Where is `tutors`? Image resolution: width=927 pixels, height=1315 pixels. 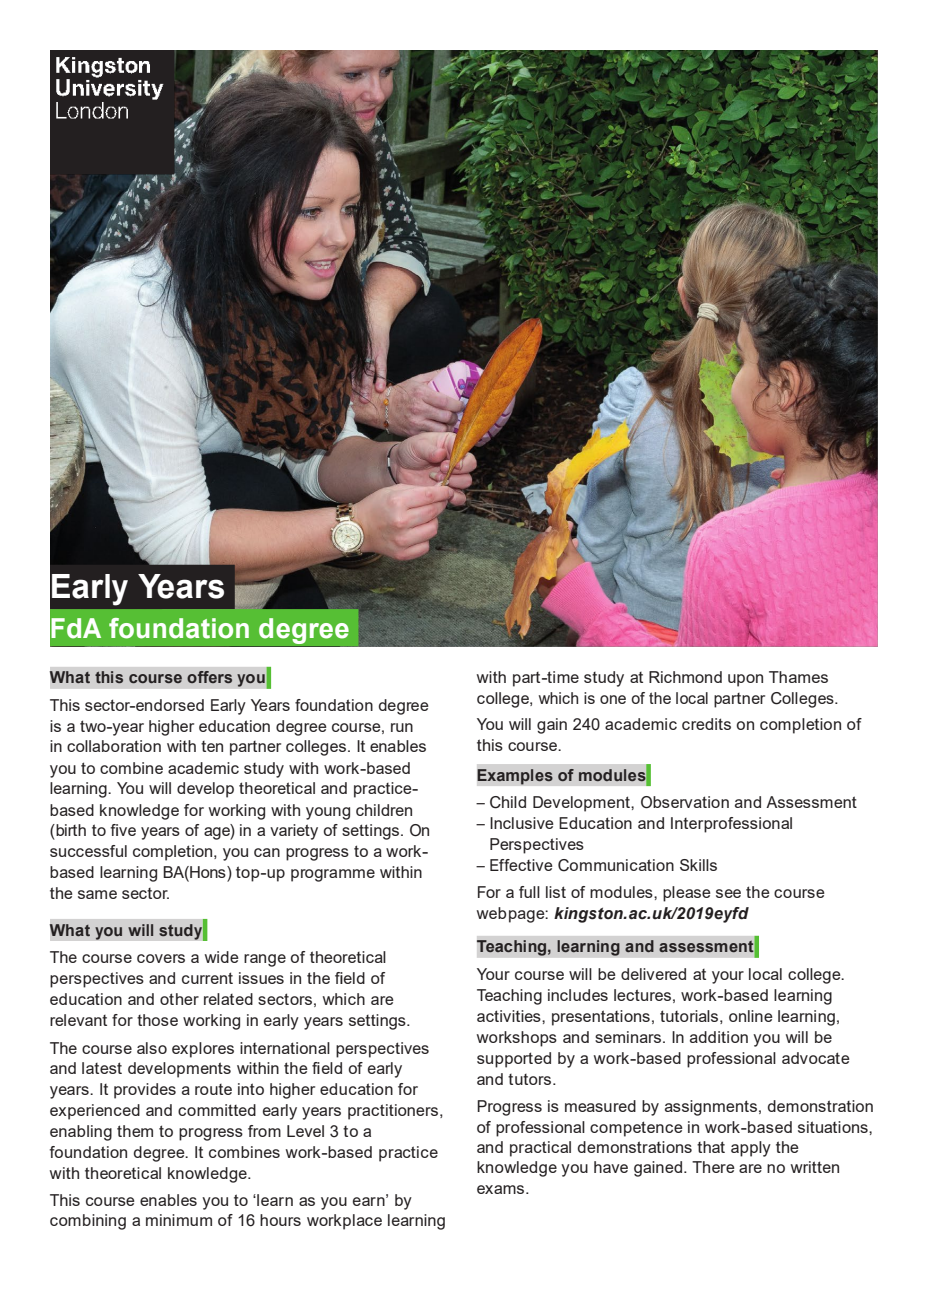 tutors is located at coordinates (531, 1079).
